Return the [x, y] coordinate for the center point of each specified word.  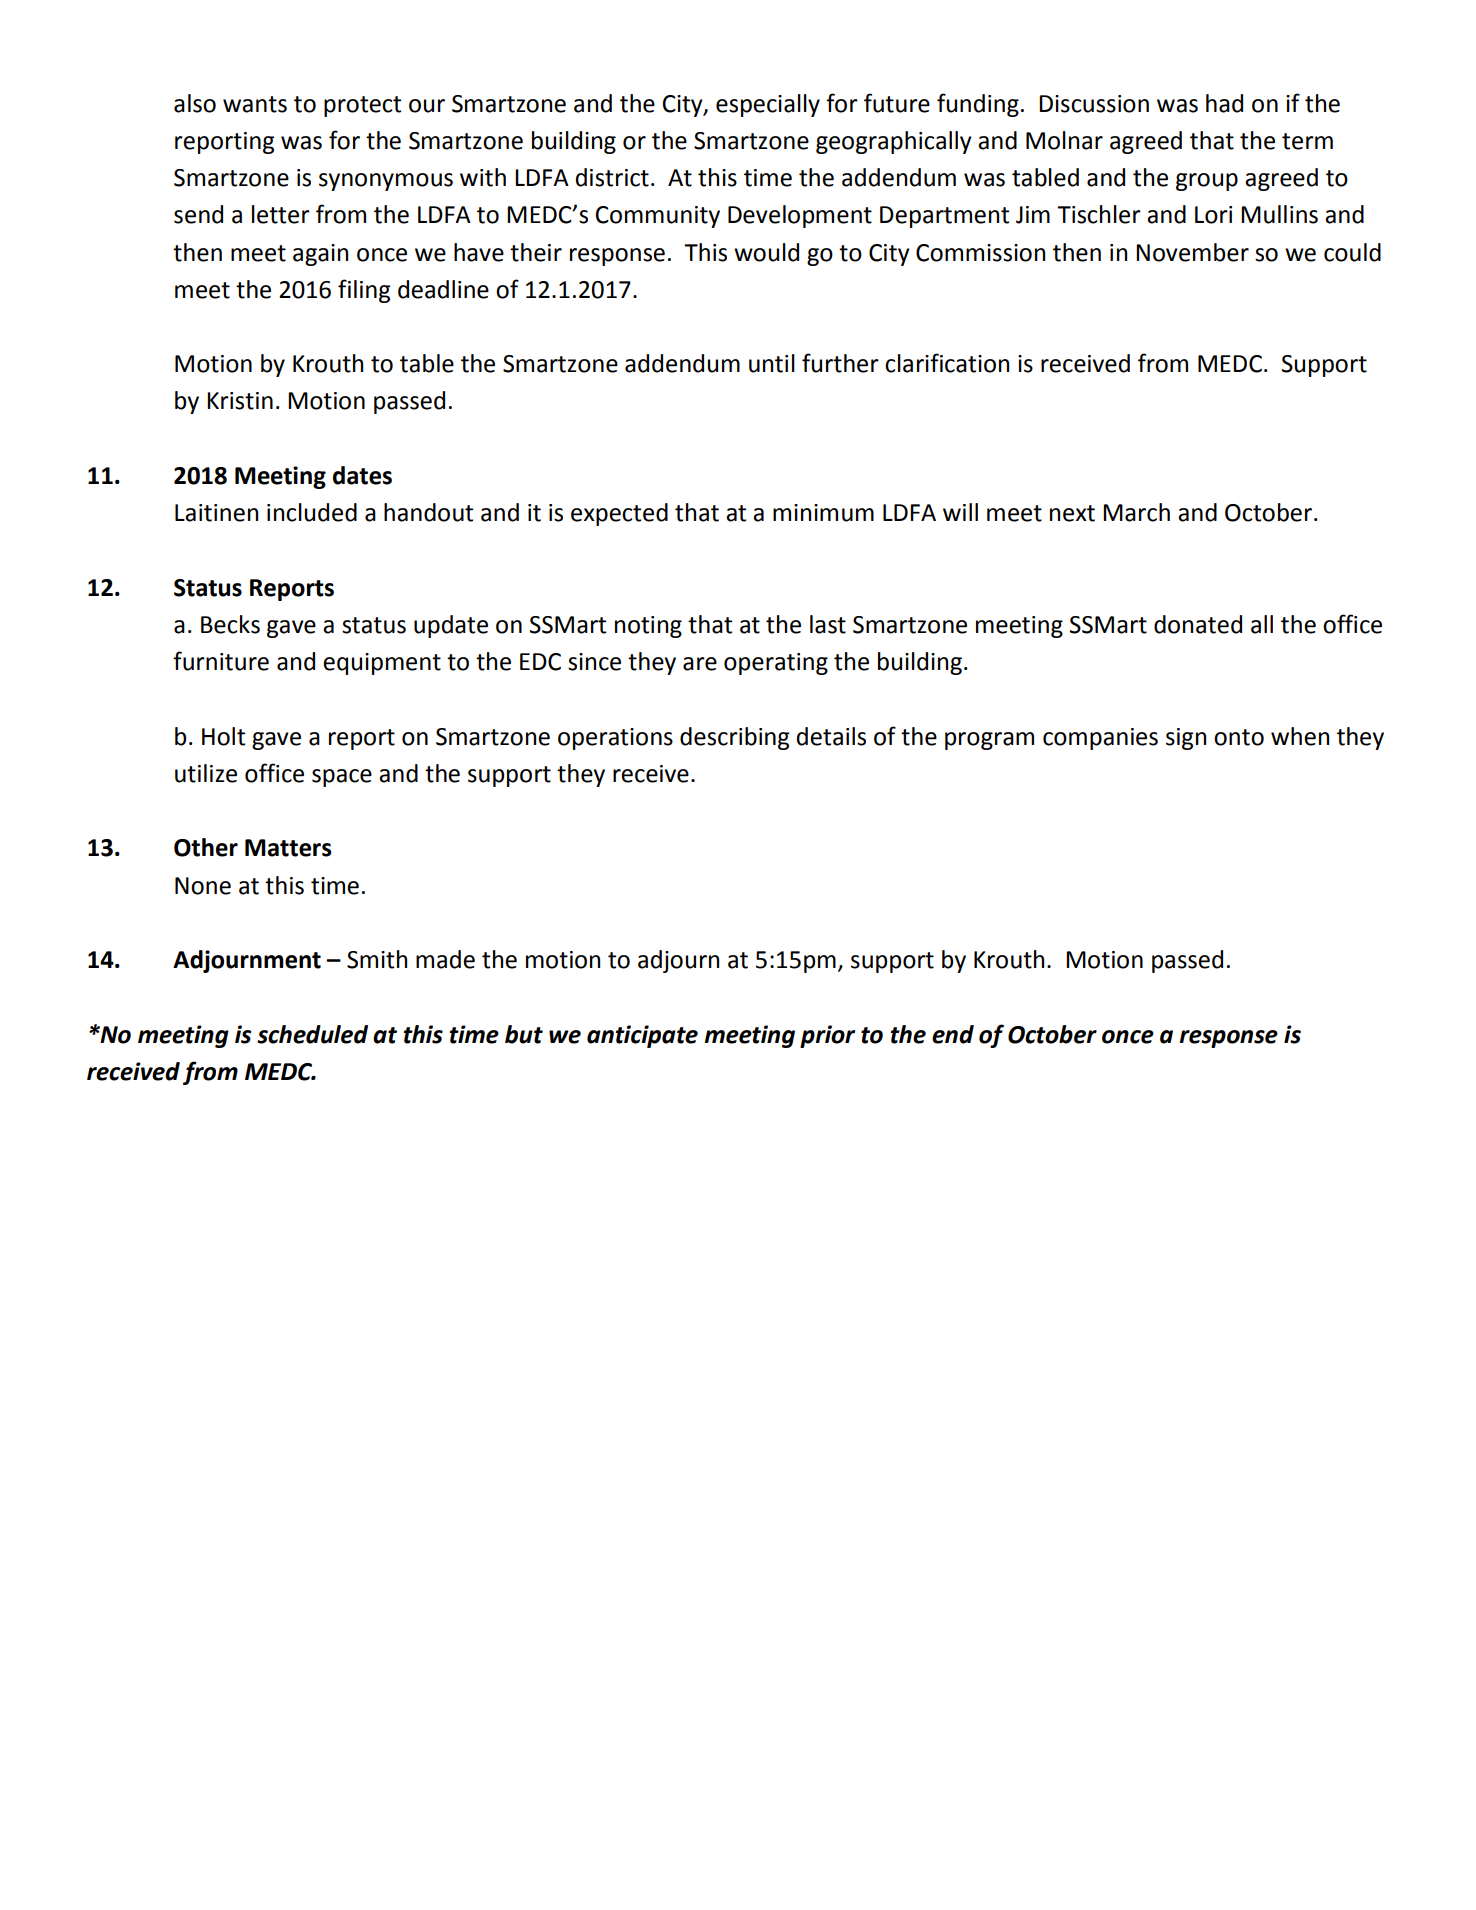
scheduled [312, 1034]
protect [362, 106]
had [1224, 103]
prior [827, 1036]
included [312, 512]
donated [1198, 624]
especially [768, 105]
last [828, 624]
